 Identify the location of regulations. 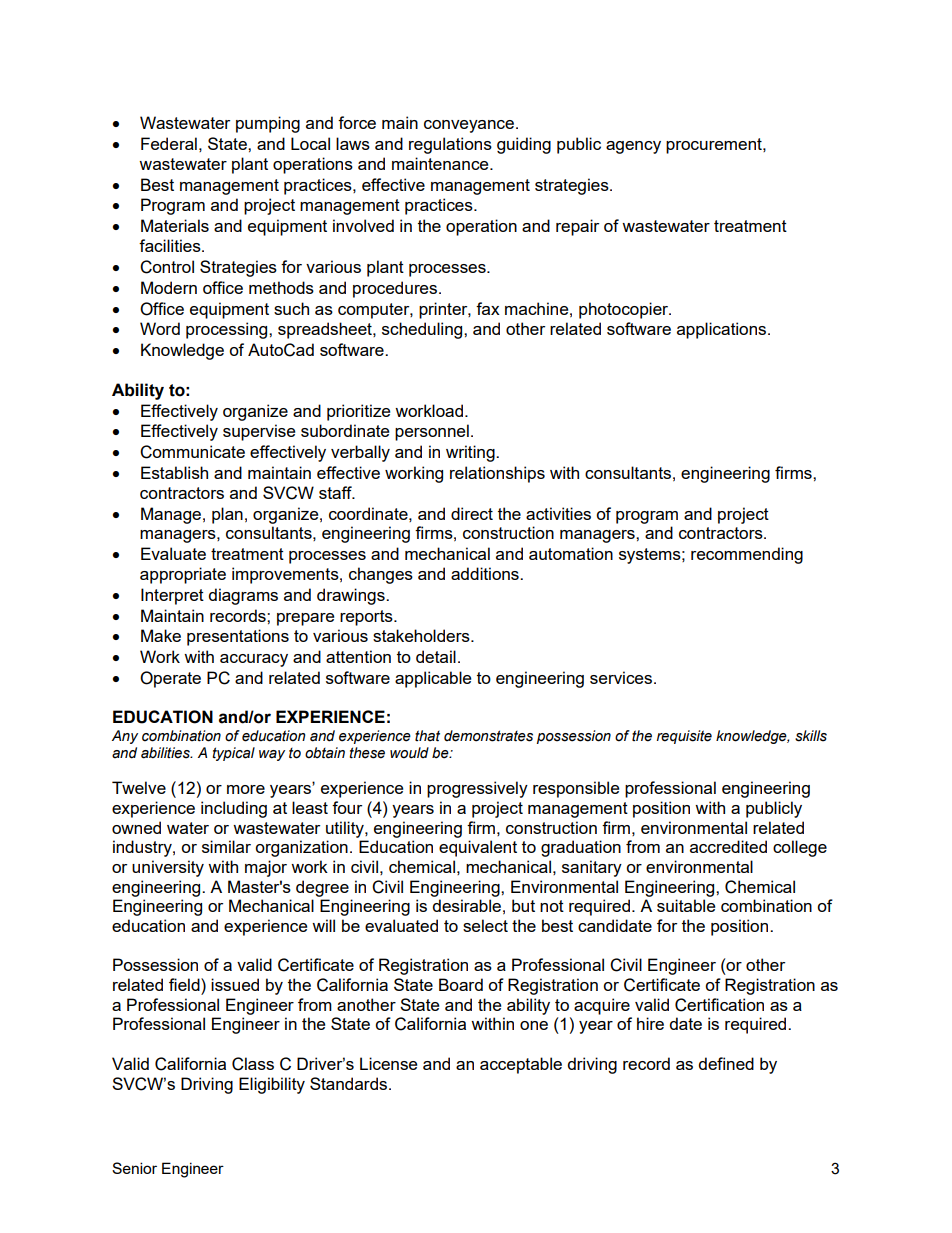
(450, 145).
